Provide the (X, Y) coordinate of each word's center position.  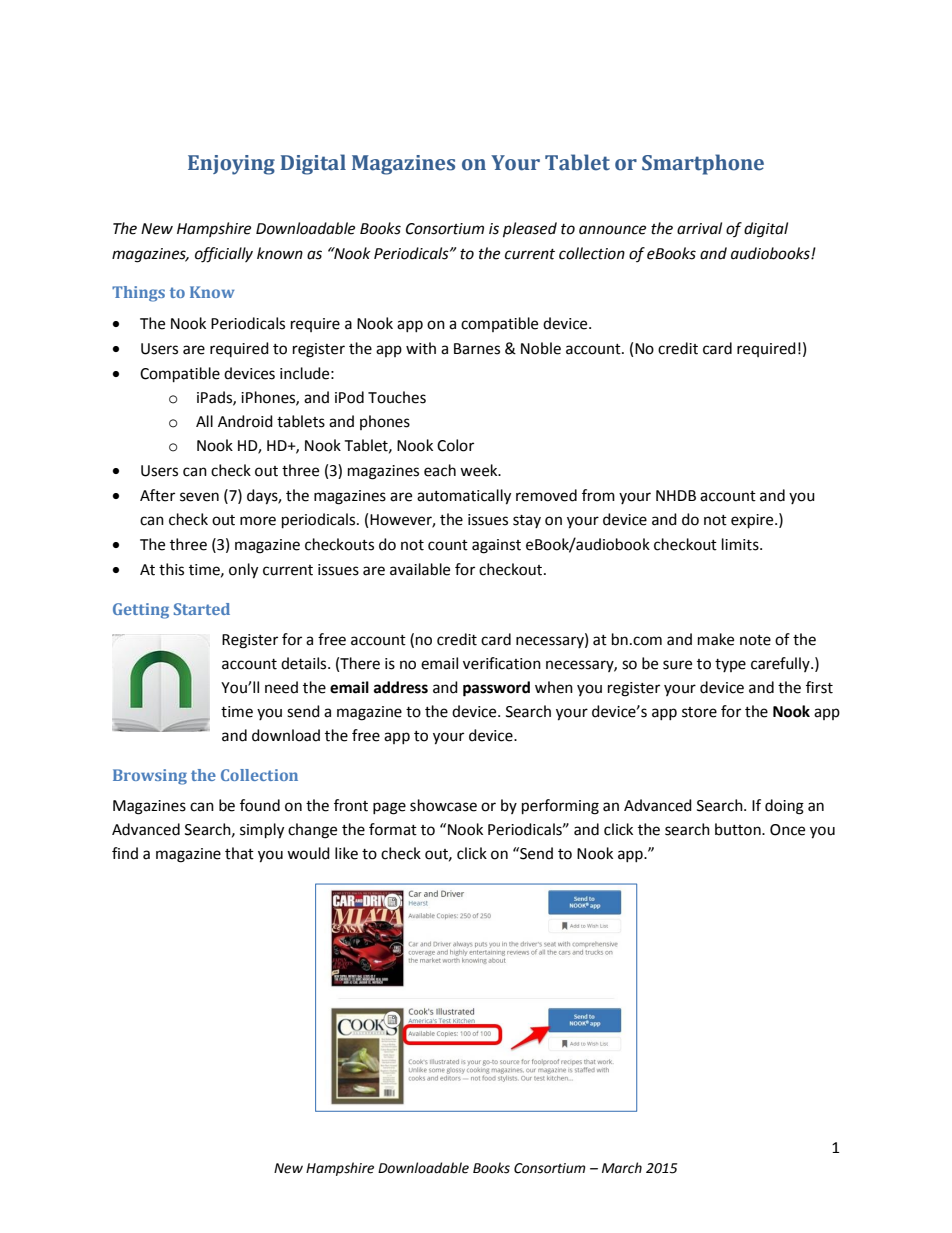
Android (245, 421)
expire (753, 521)
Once (787, 830)
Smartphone (703, 164)
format (393, 829)
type (730, 665)
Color (455, 445)
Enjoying (231, 165)
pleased (530, 230)
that (239, 853)
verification (502, 663)
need (281, 687)
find (125, 853)
